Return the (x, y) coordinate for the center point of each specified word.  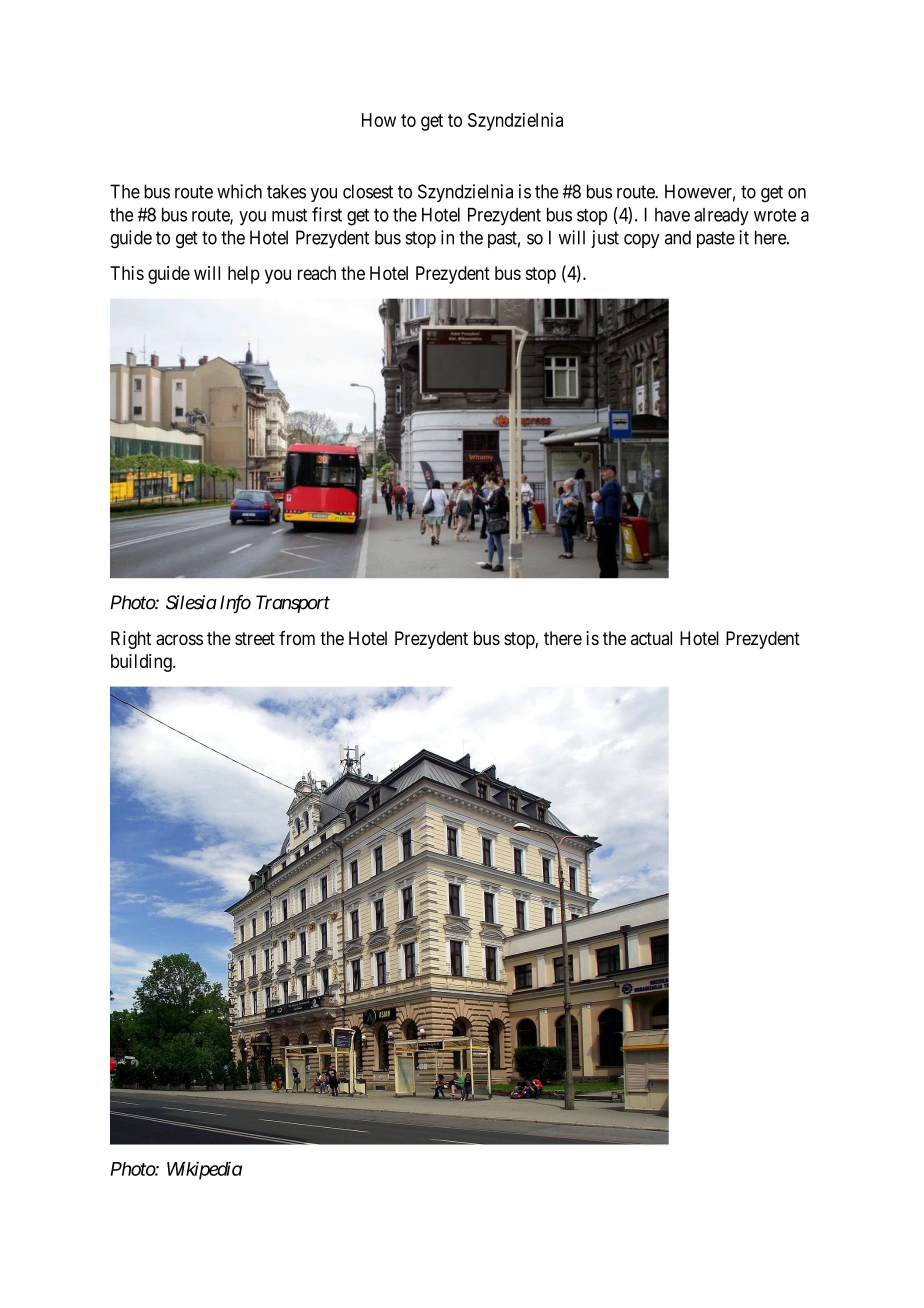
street (255, 638)
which (239, 191)
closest (368, 191)
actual (651, 638)
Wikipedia (204, 1170)
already (721, 217)
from (297, 638)
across (179, 640)
